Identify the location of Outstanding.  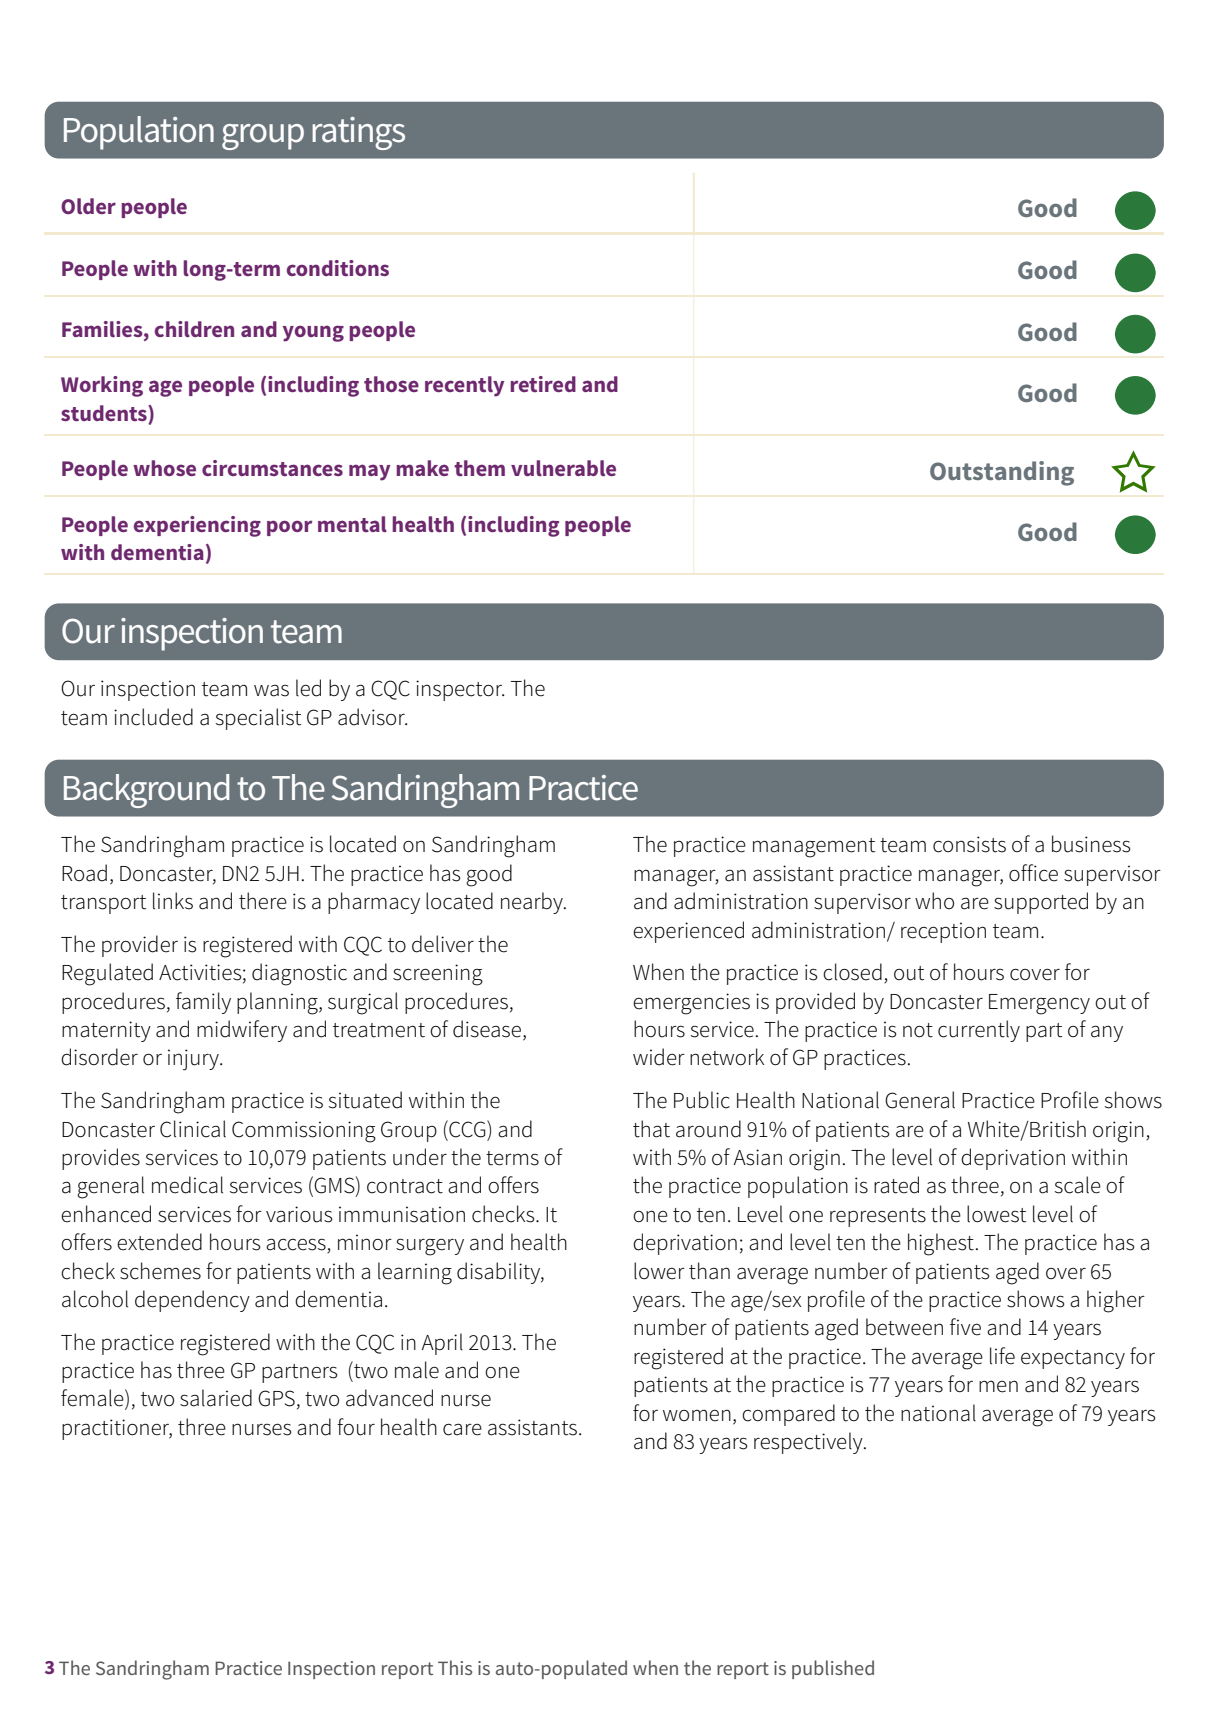
(1002, 473).
